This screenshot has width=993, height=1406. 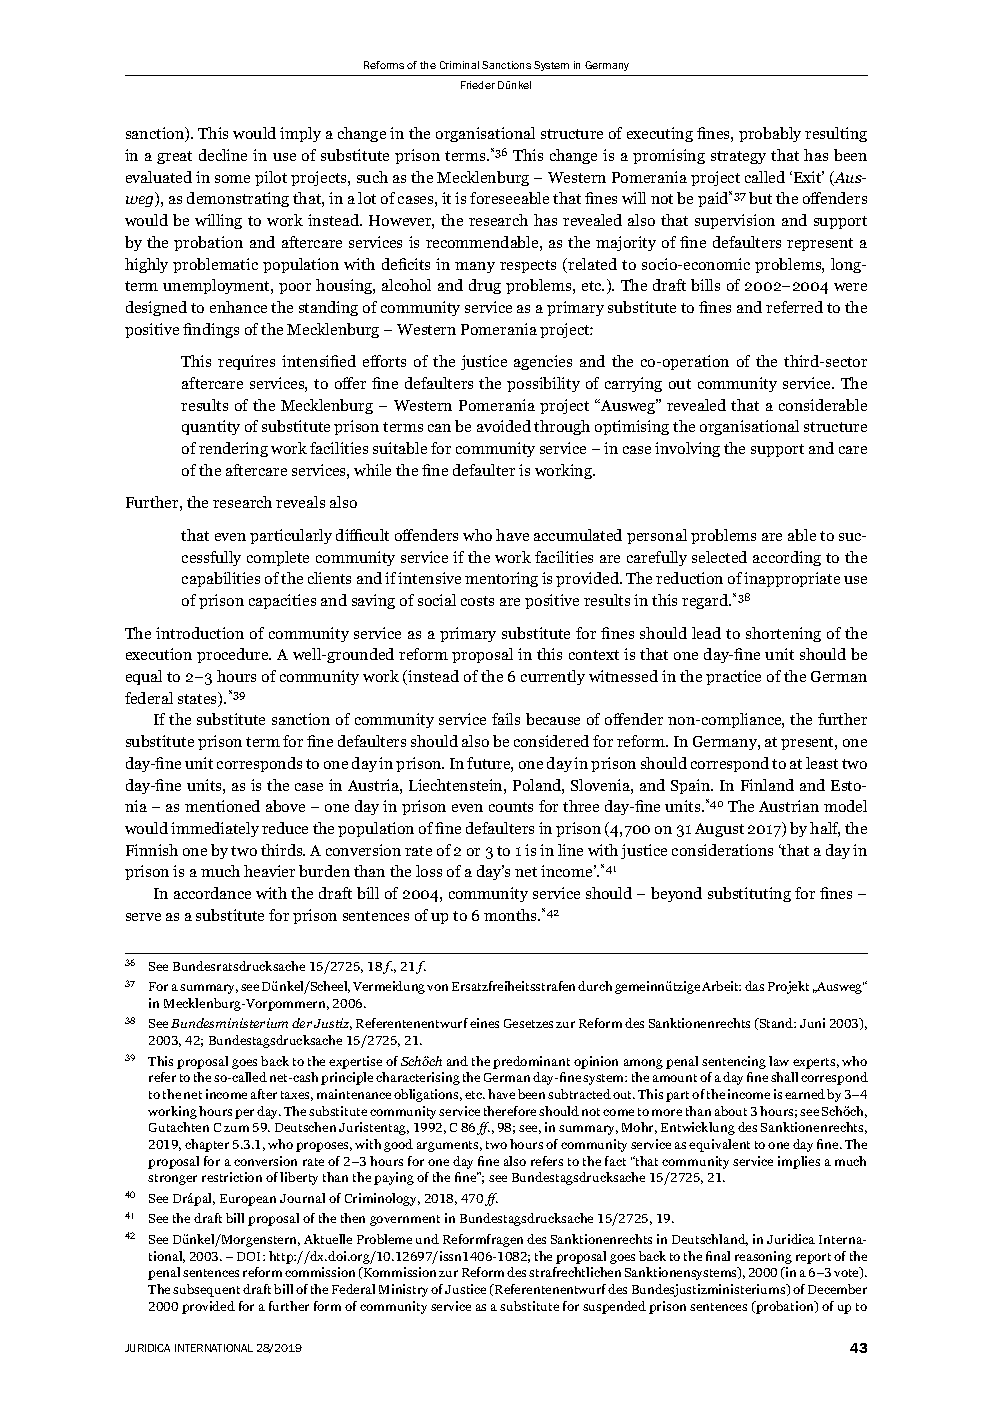 What do you see at coordinates (504, 426) in the screenshot?
I see `avoided` at bounding box center [504, 426].
